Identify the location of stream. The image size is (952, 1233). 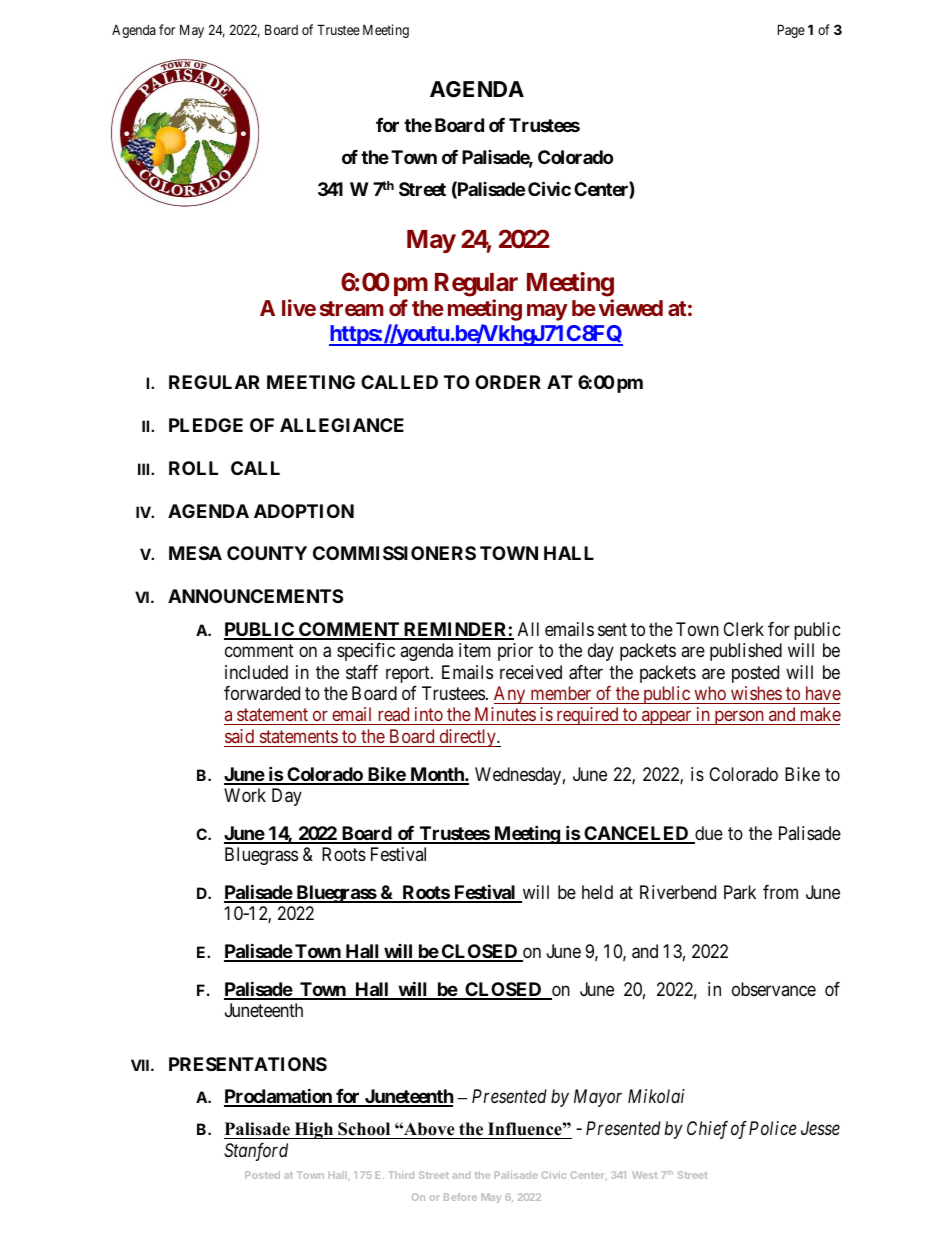
(352, 308).
